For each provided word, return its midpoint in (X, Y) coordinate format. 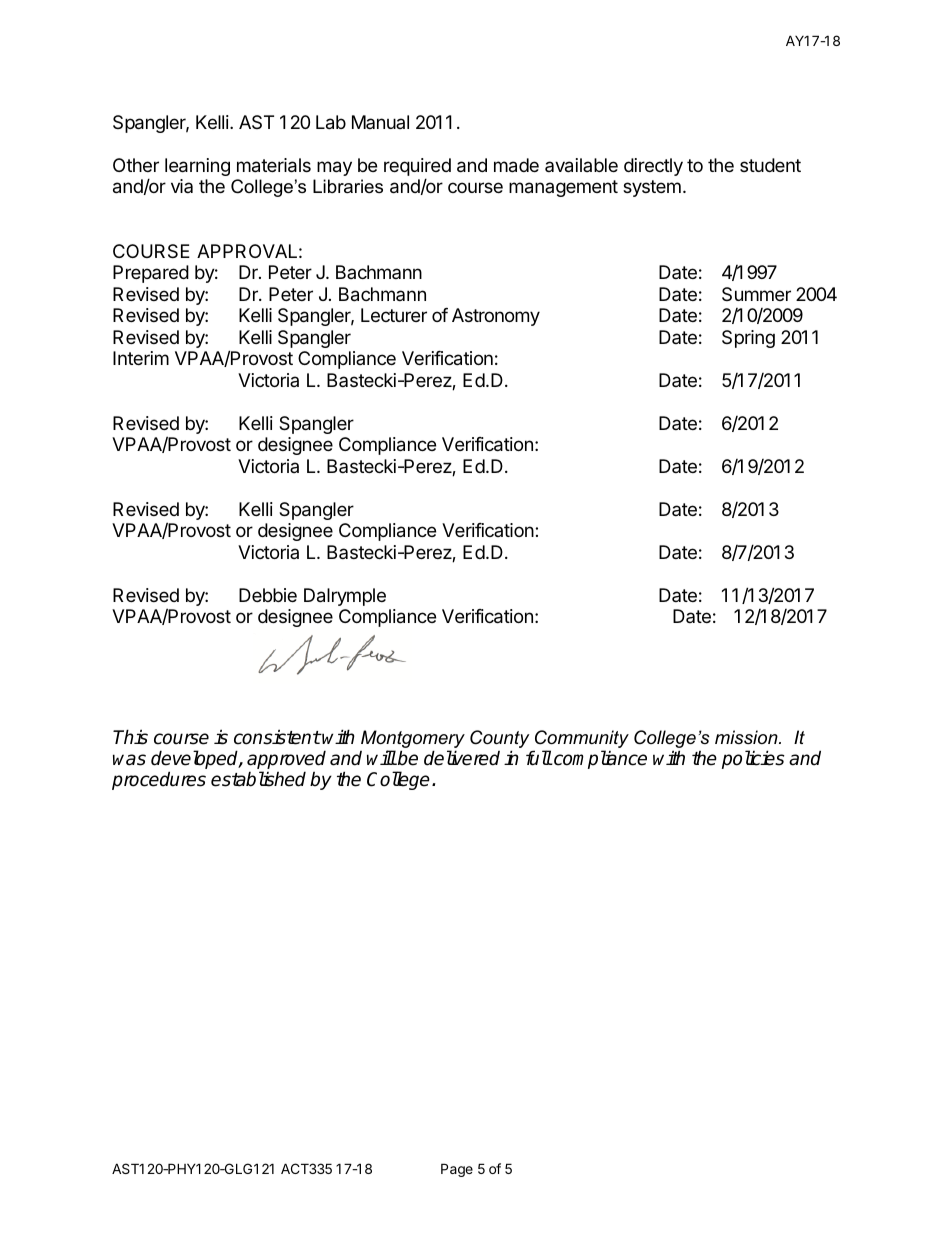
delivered (462, 758)
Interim (141, 358)
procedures (159, 780)
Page (457, 1170)
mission (747, 737)
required (417, 168)
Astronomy (496, 317)
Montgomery (413, 739)
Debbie (268, 595)
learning (197, 167)
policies (753, 759)
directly (653, 167)
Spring (748, 339)
